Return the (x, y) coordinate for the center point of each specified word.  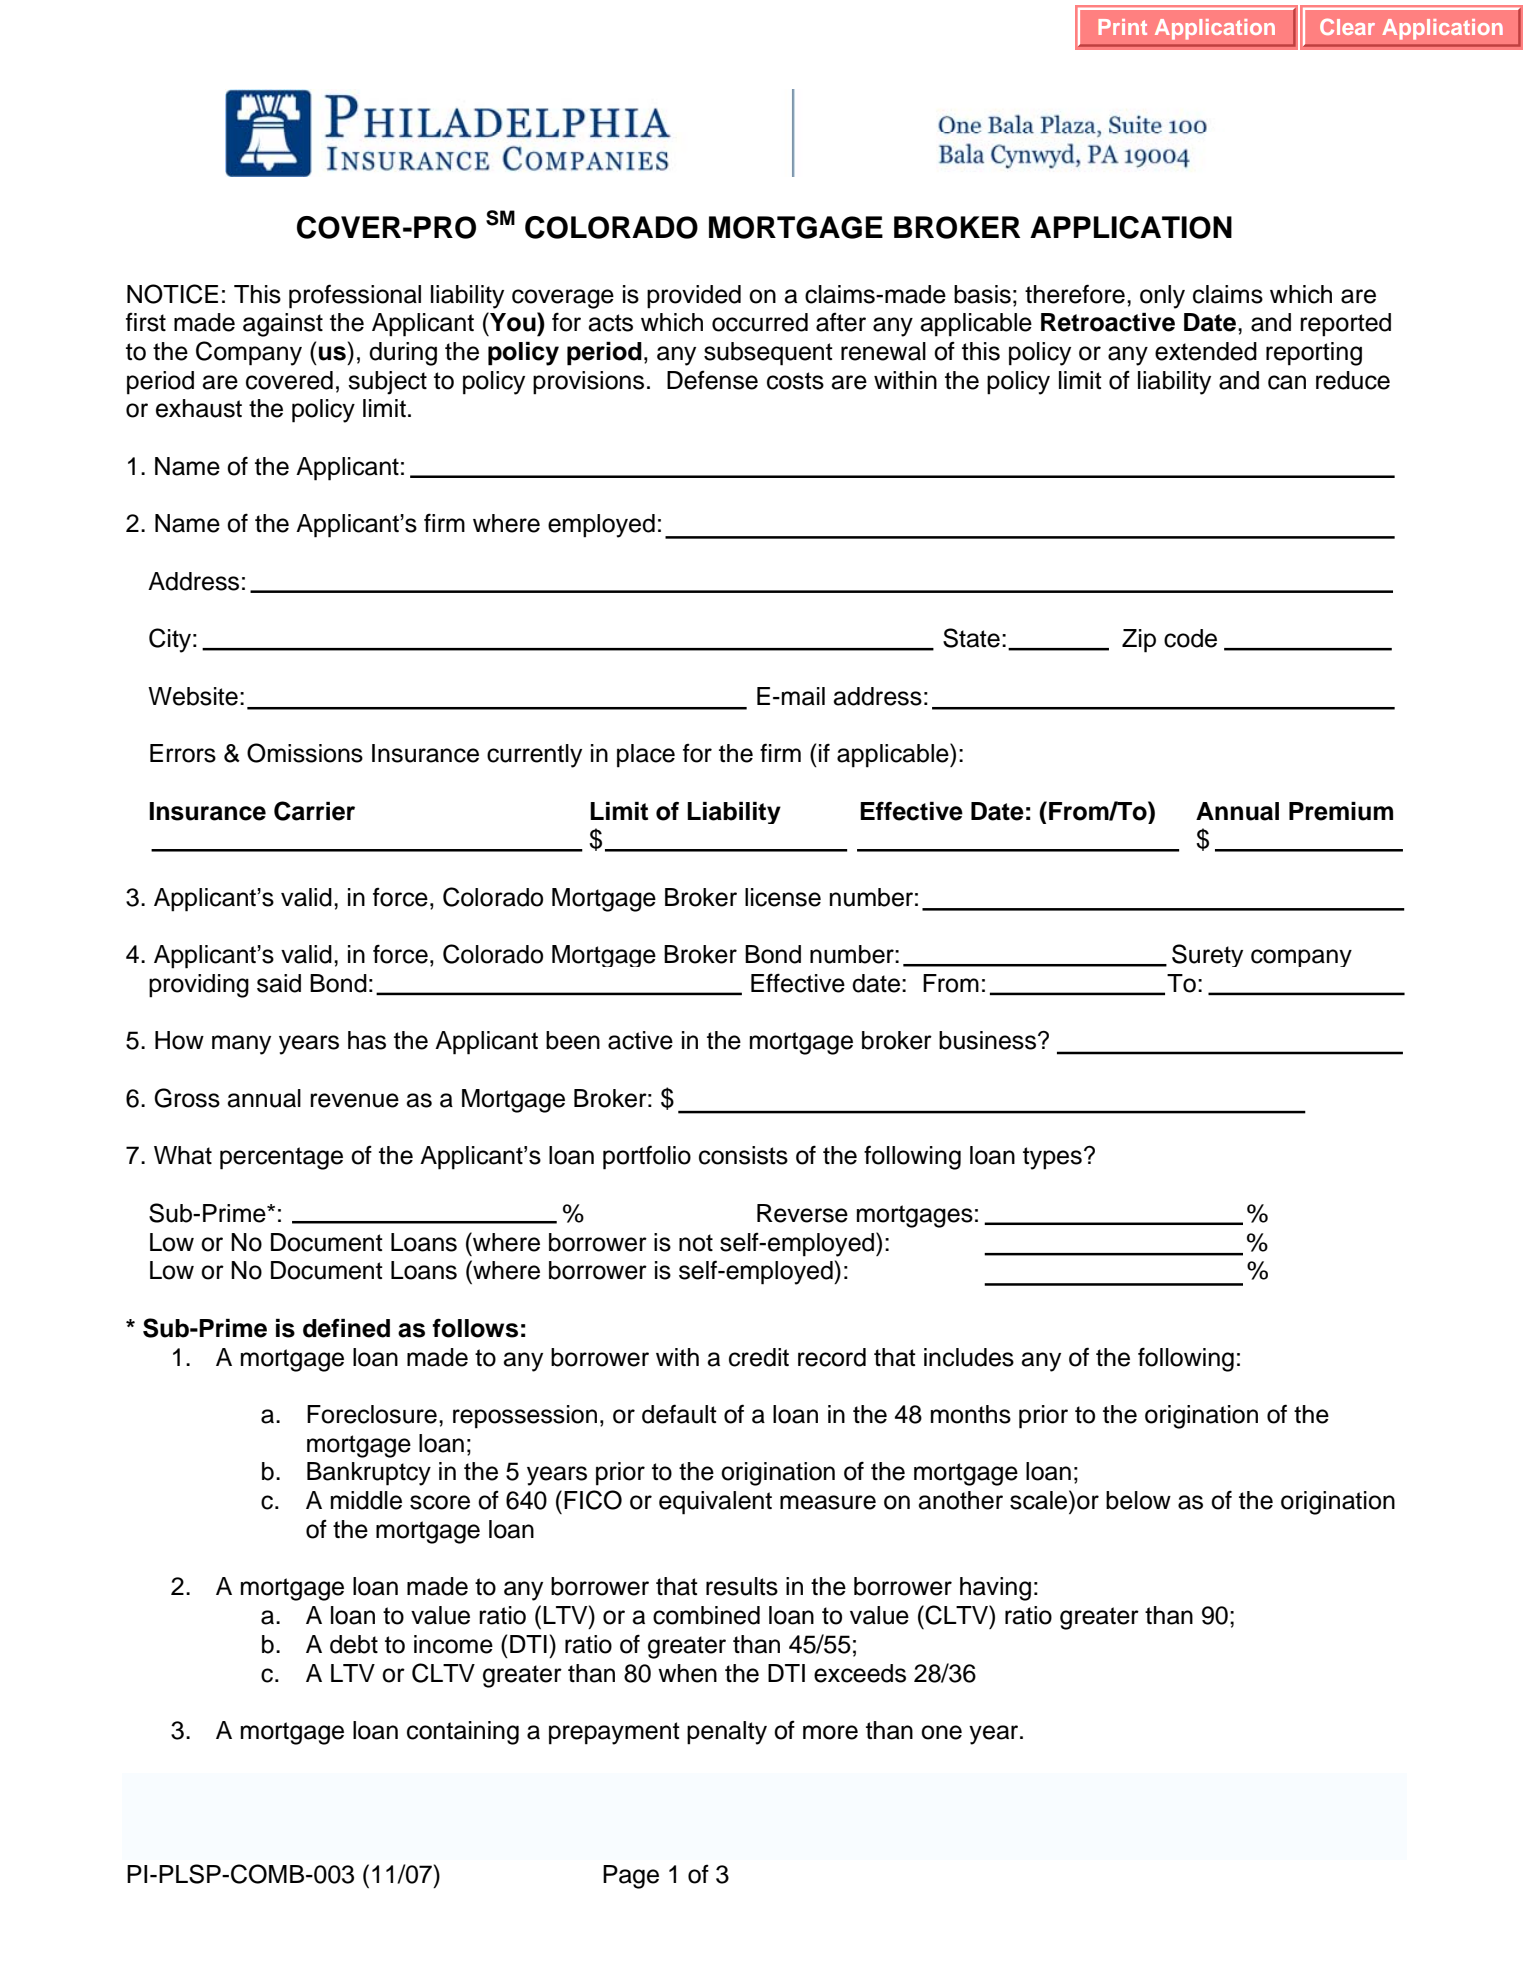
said (279, 983)
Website (193, 696)
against (283, 325)
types (1052, 1158)
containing (463, 1733)
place (646, 756)
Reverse (802, 1213)
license (783, 897)
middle (366, 1500)
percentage (281, 1158)
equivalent (715, 1503)
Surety (1207, 955)
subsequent (768, 354)
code (1190, 638)
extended (1206, 351)
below (1138, 1500)
